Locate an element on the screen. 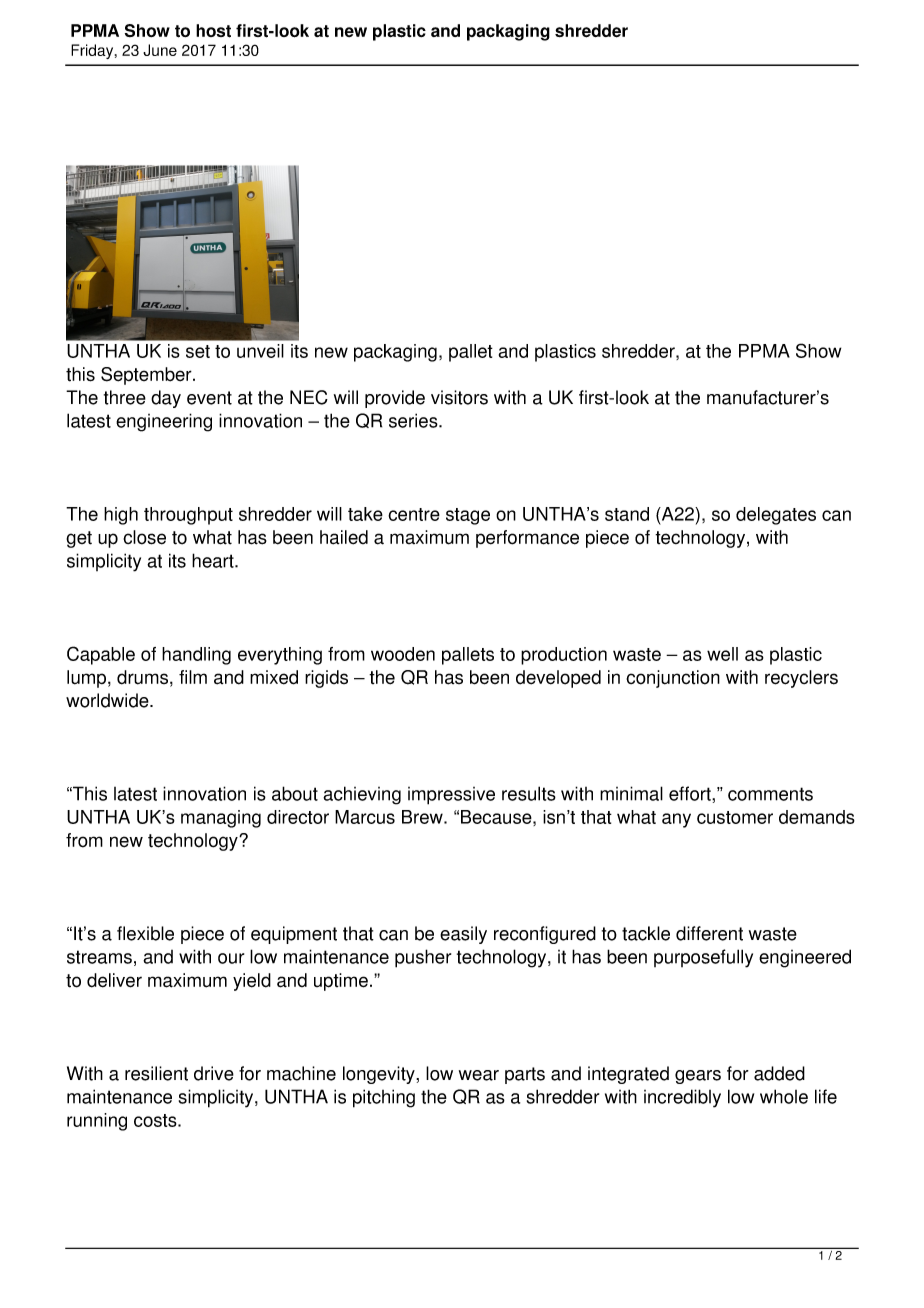 The width and height of the screenshot is (924, 1308). engineering is located at coordinates (164, 422).
